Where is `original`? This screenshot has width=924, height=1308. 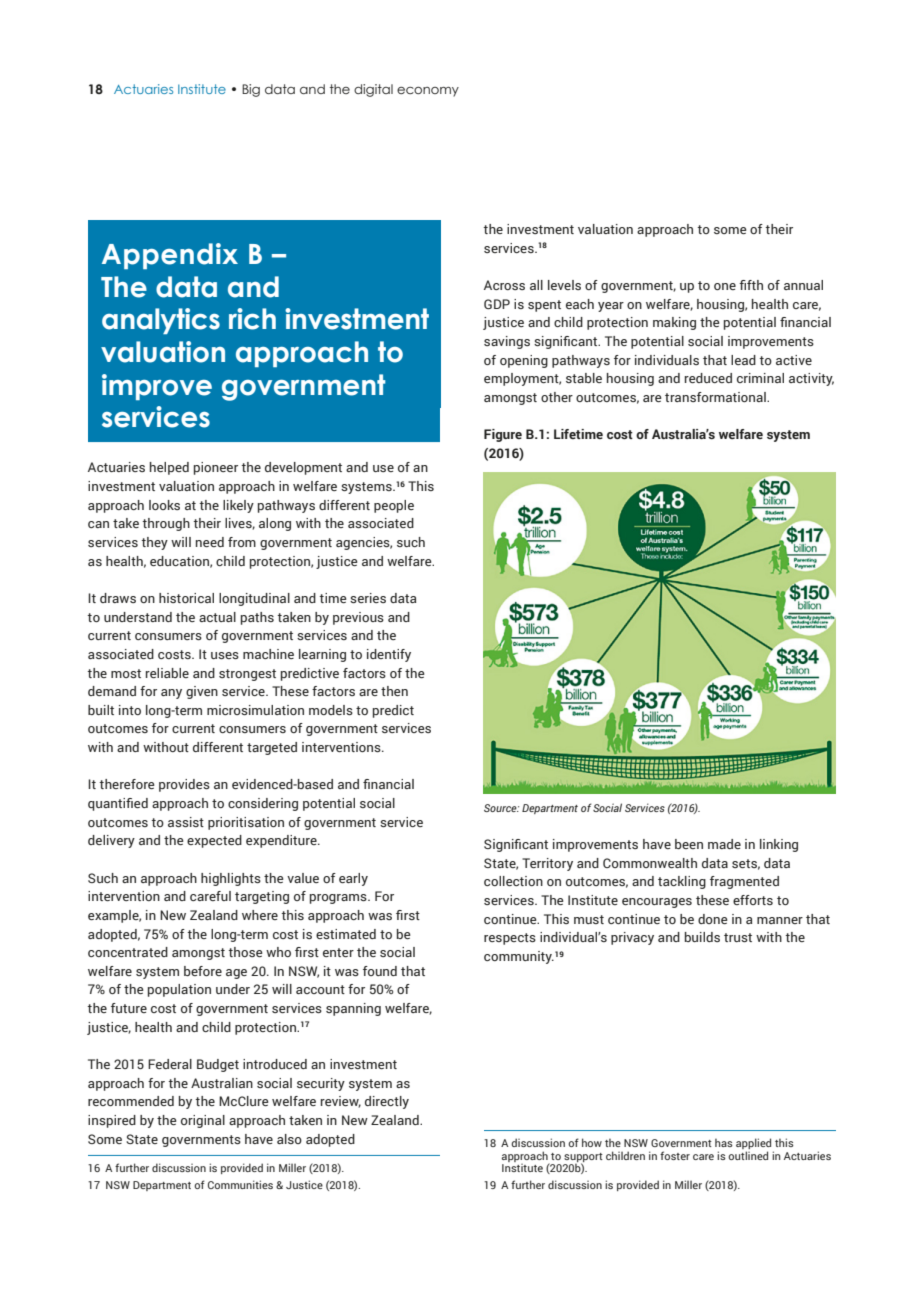
original is located at coordinates (203, 1121).
